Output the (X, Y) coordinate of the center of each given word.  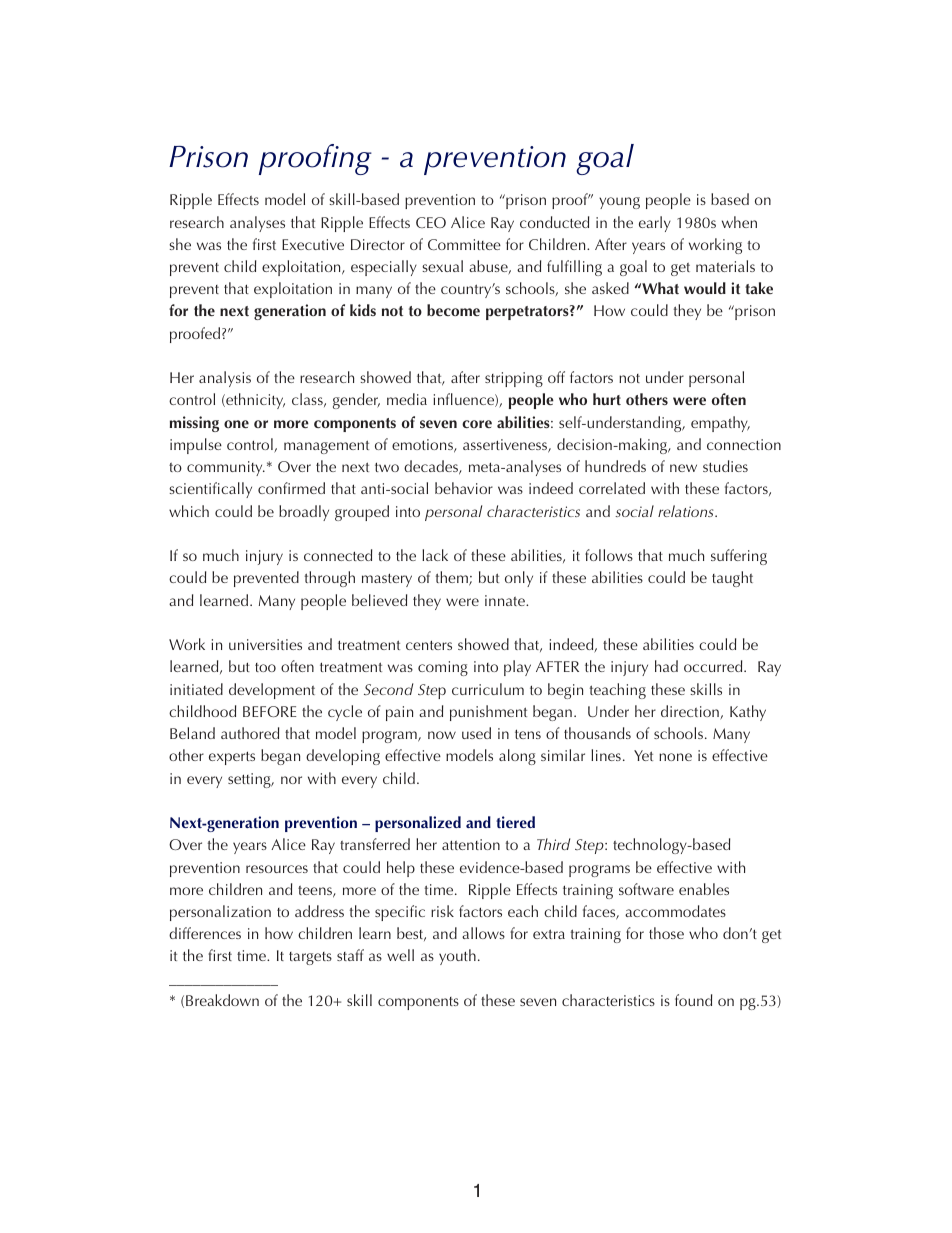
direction (691, 712)
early (655, 224)
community (226, 468)
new (683, 468)
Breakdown (222, 1000)
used (476, 733)
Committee (464, 244)
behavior (464, 488)
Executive (313, 244)
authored (250, 733)
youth (457, 957)
